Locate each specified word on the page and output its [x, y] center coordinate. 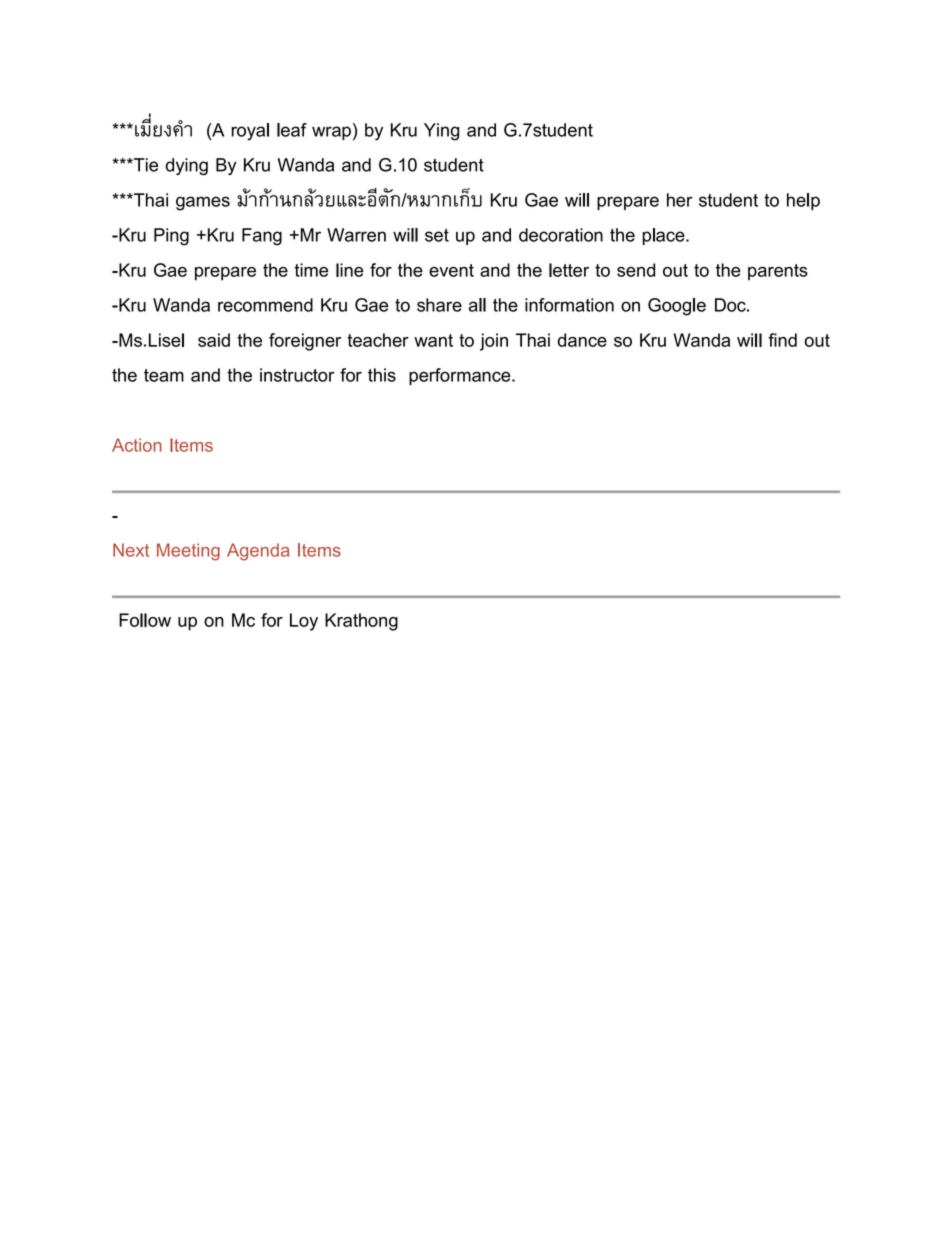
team [164, 375]
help [803, 201]
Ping [171, 237]
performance [461, 376]
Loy [304, 622]
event [451, 270]
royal [250, 132]
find [782, 340]
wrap [331, 133]
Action [137, 445]
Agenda [258, 552]
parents [778, 272]
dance [582, 340]
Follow [145, 620]
